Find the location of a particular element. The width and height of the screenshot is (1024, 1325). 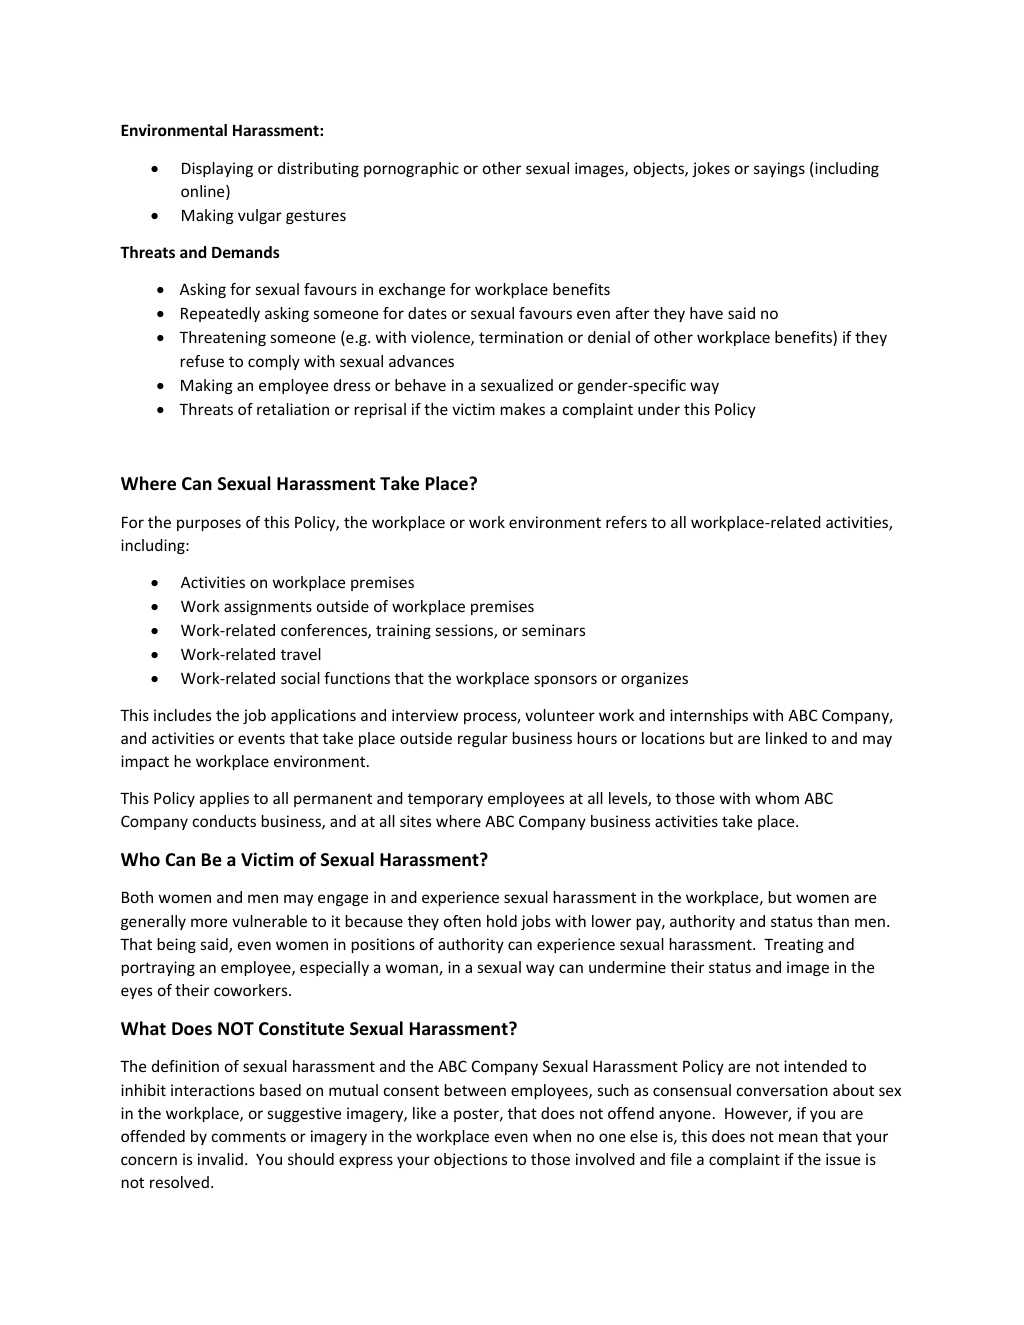

Displaying is located at coordinates (217, 169).
